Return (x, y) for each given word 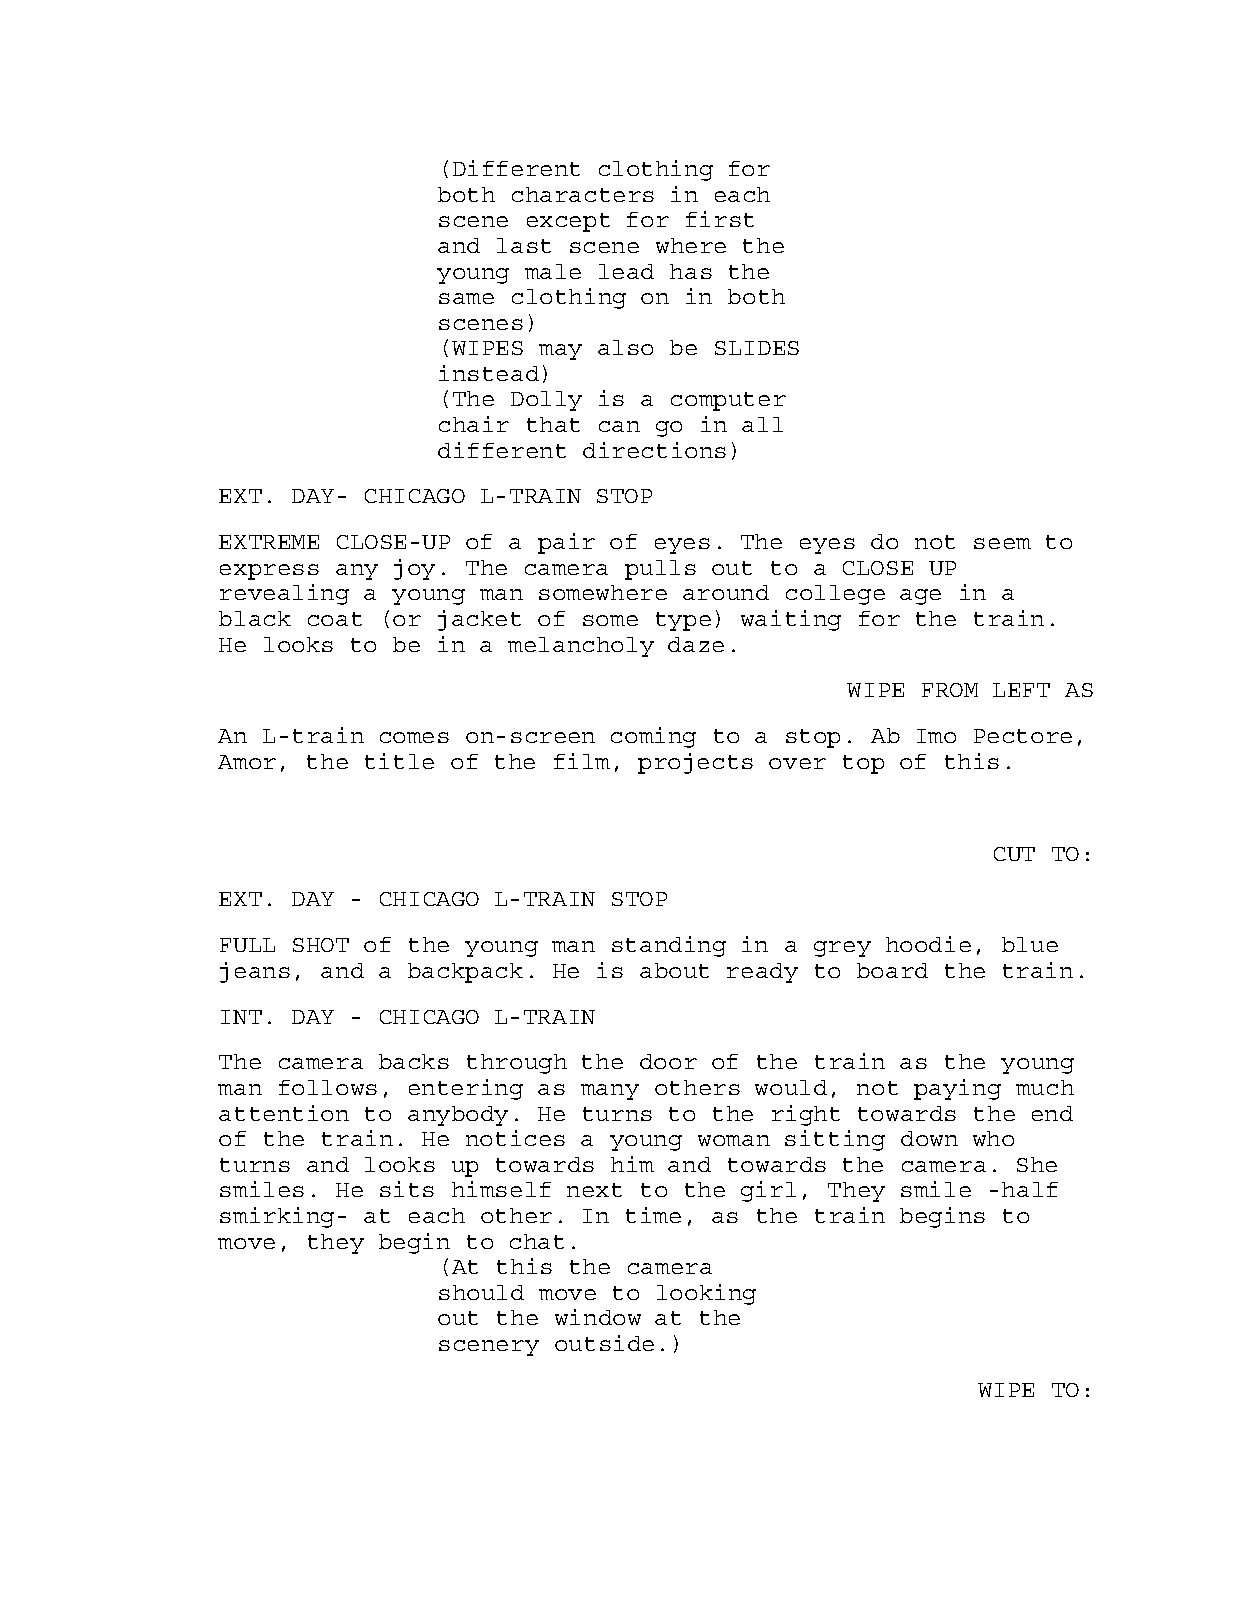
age (920, 597)
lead (626, 271)
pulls (660, 570)
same (466, 298)
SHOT (321, 945)
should (481, 1292)
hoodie (928, 944)
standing (669, 946)
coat (335, 619)
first (720, 219)
